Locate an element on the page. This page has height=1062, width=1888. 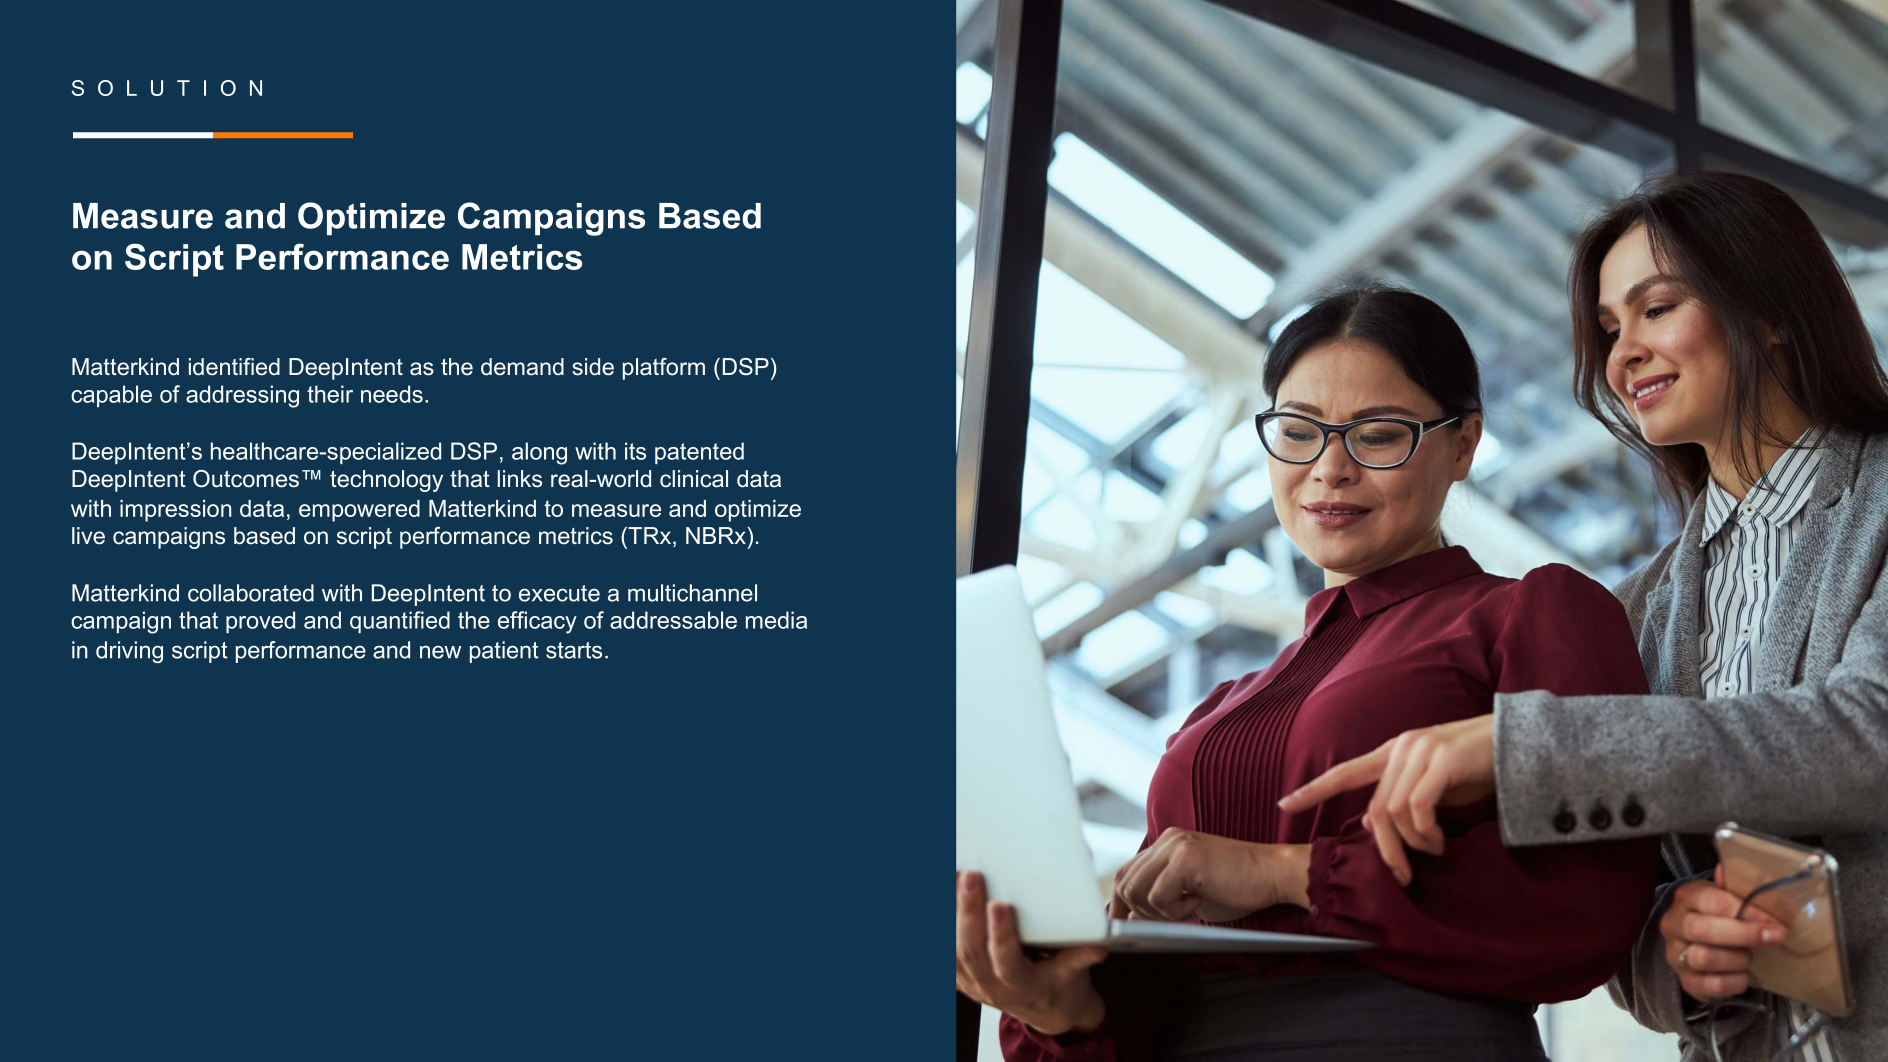
live is located at coordinates (88, 536).
